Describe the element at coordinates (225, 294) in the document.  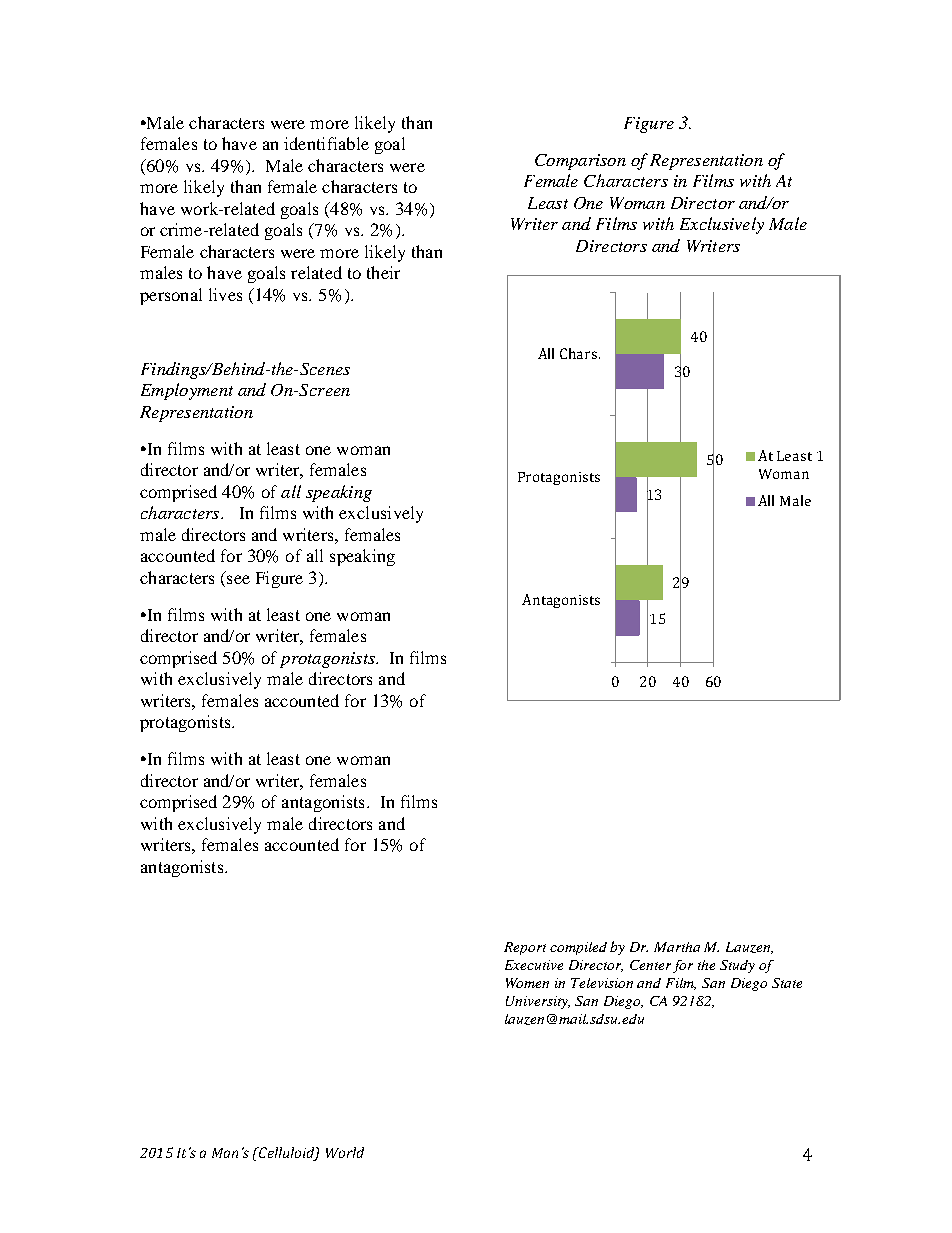
I see `lives` at that location.
